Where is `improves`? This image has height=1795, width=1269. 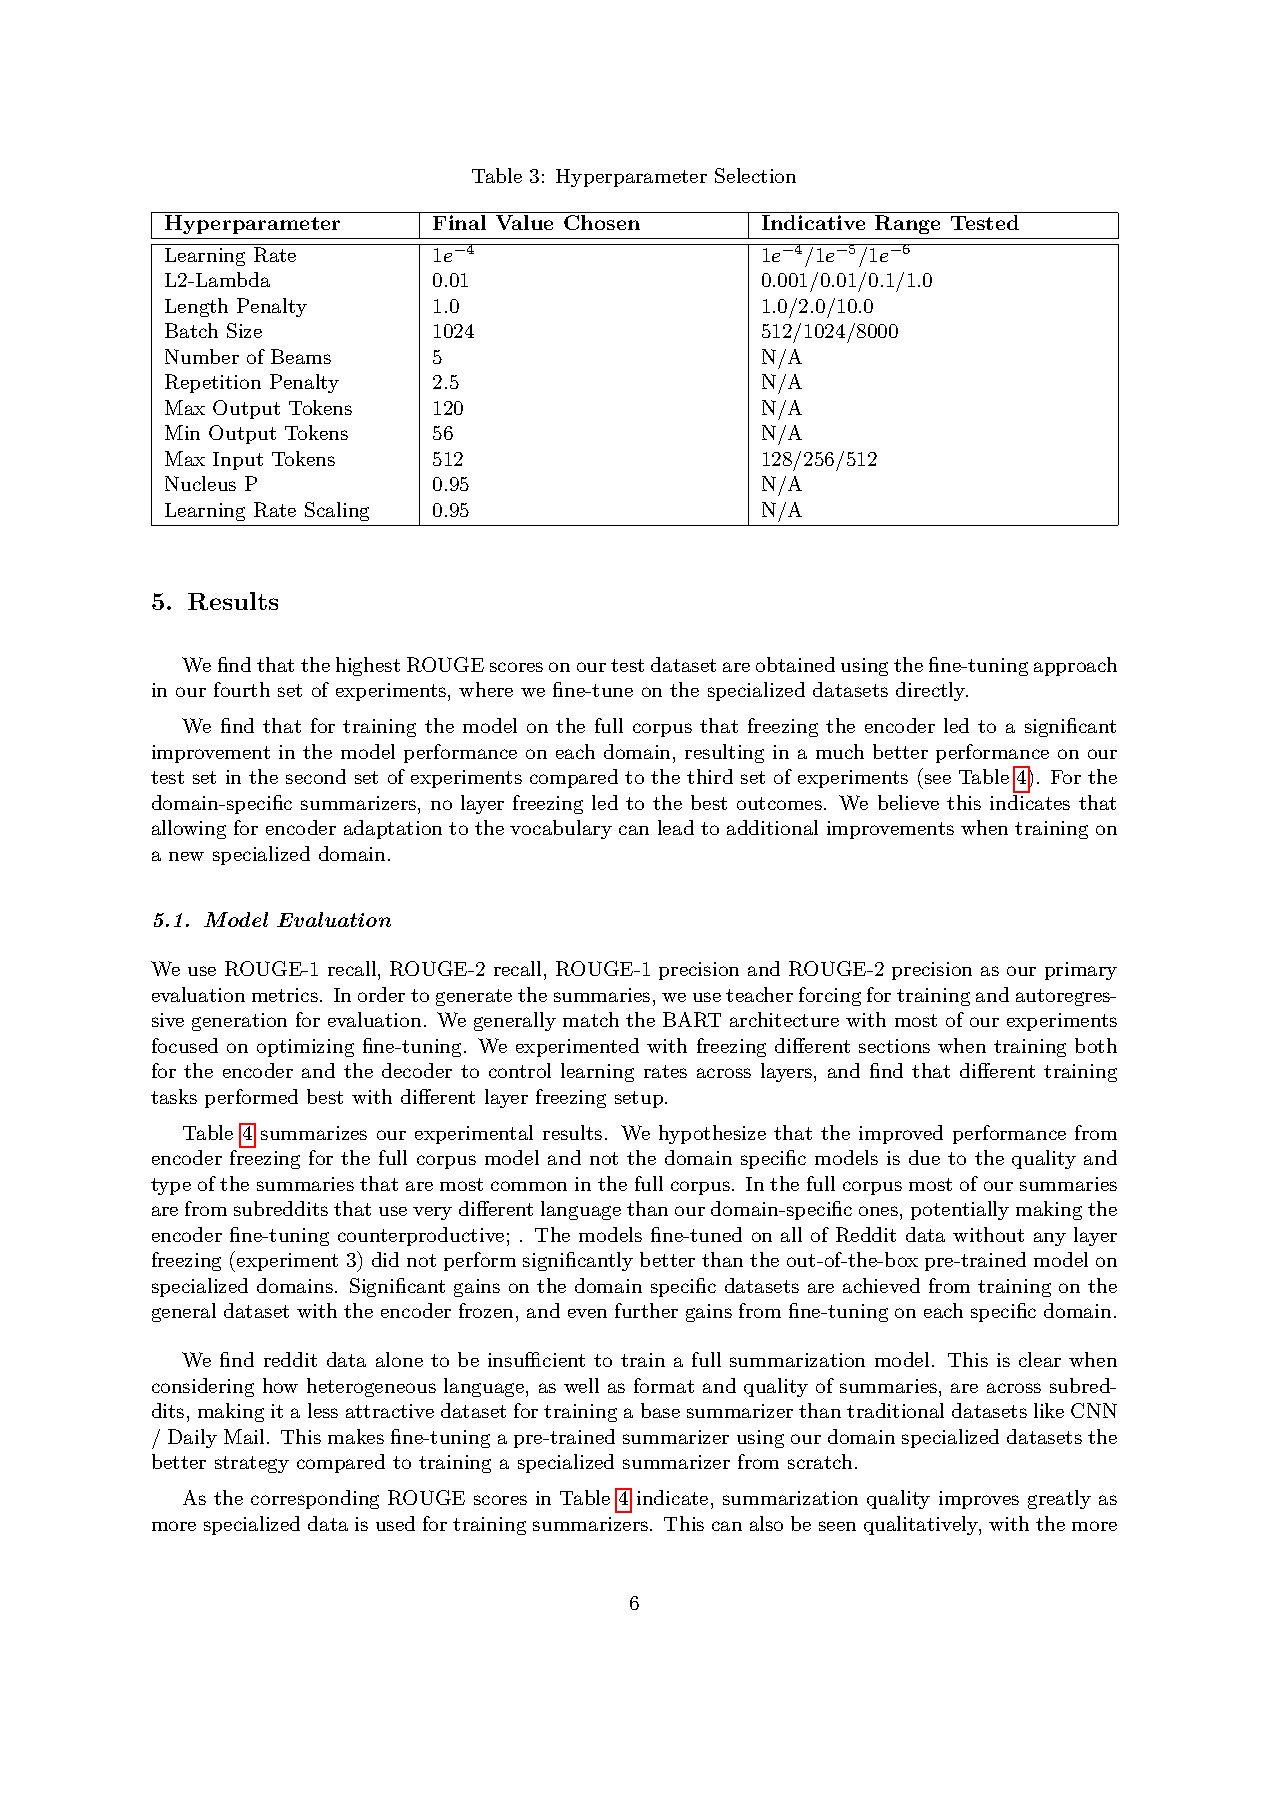
improves is located at coordinates (979, 1500).
